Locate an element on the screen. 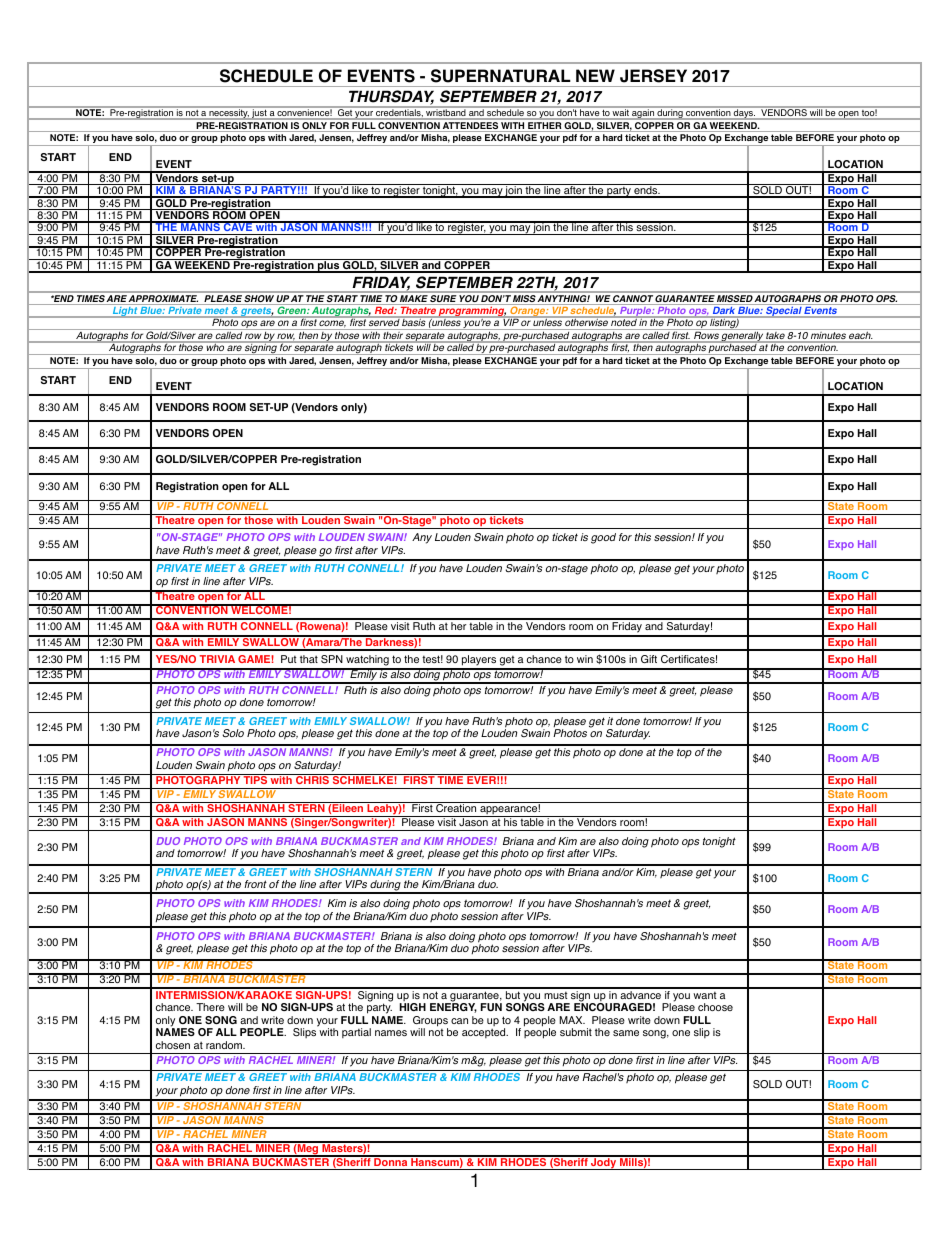 This screenshot has width=952, height=1233. who is located at coordinates (215, 347).
